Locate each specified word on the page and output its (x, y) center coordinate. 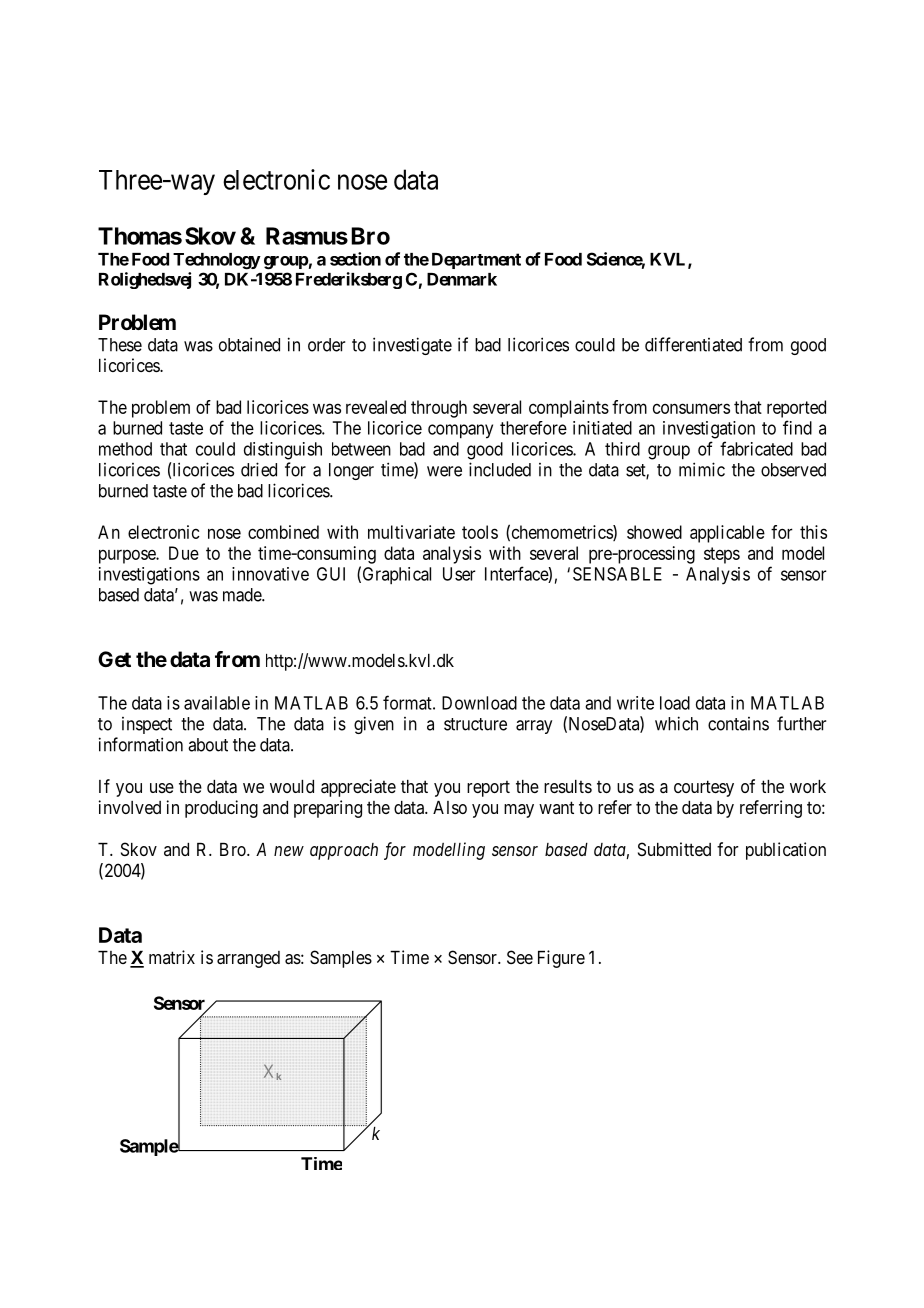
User (459, 574)
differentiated (693, 344)
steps (722, 555)
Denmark (462, 279)
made (243, 595)
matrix (172, 957)
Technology (217, 261)
